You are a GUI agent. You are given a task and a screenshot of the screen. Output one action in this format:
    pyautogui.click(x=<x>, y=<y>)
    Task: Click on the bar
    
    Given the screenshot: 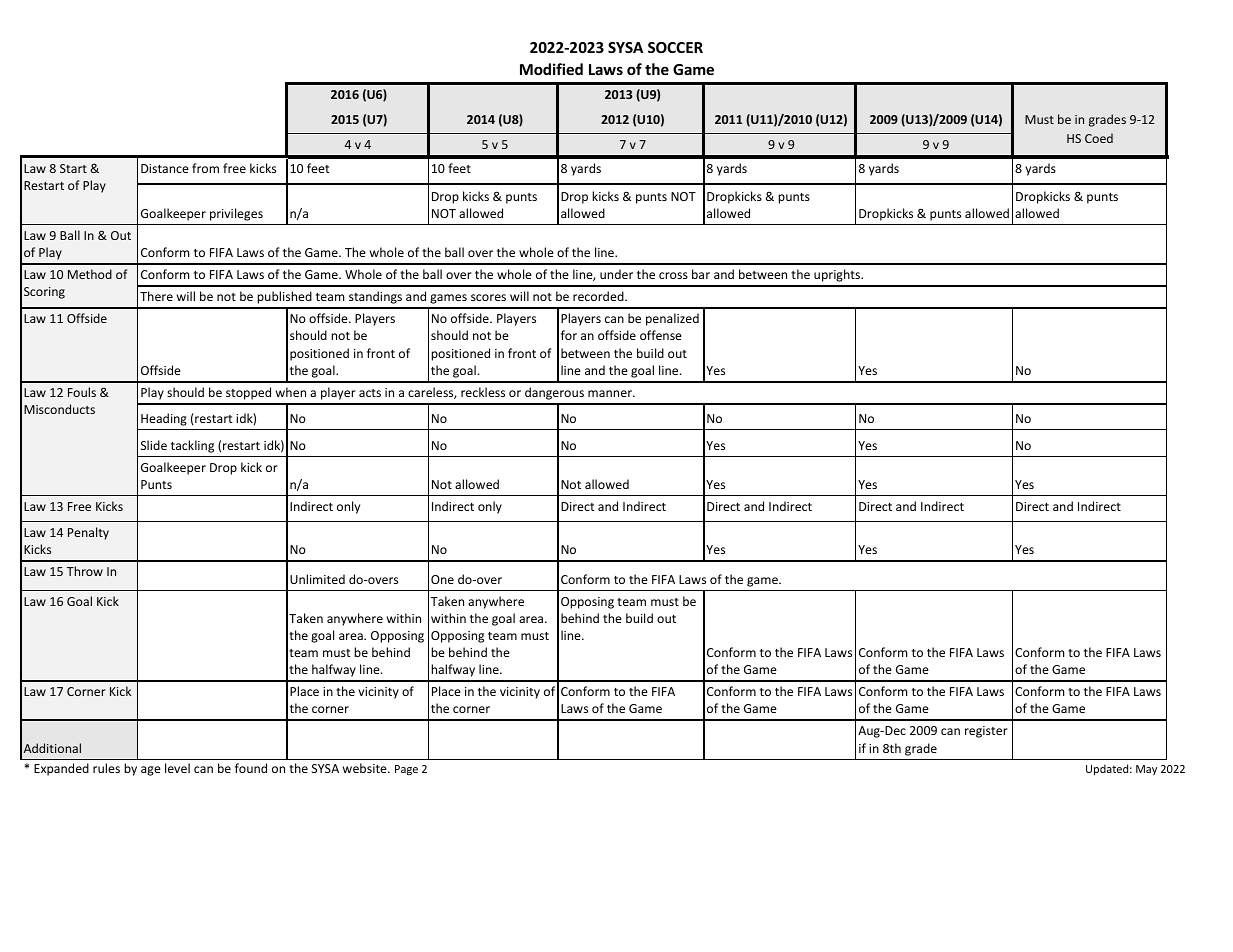 What is the action you would take?
    pyautogui.click(x=701, y=274)
